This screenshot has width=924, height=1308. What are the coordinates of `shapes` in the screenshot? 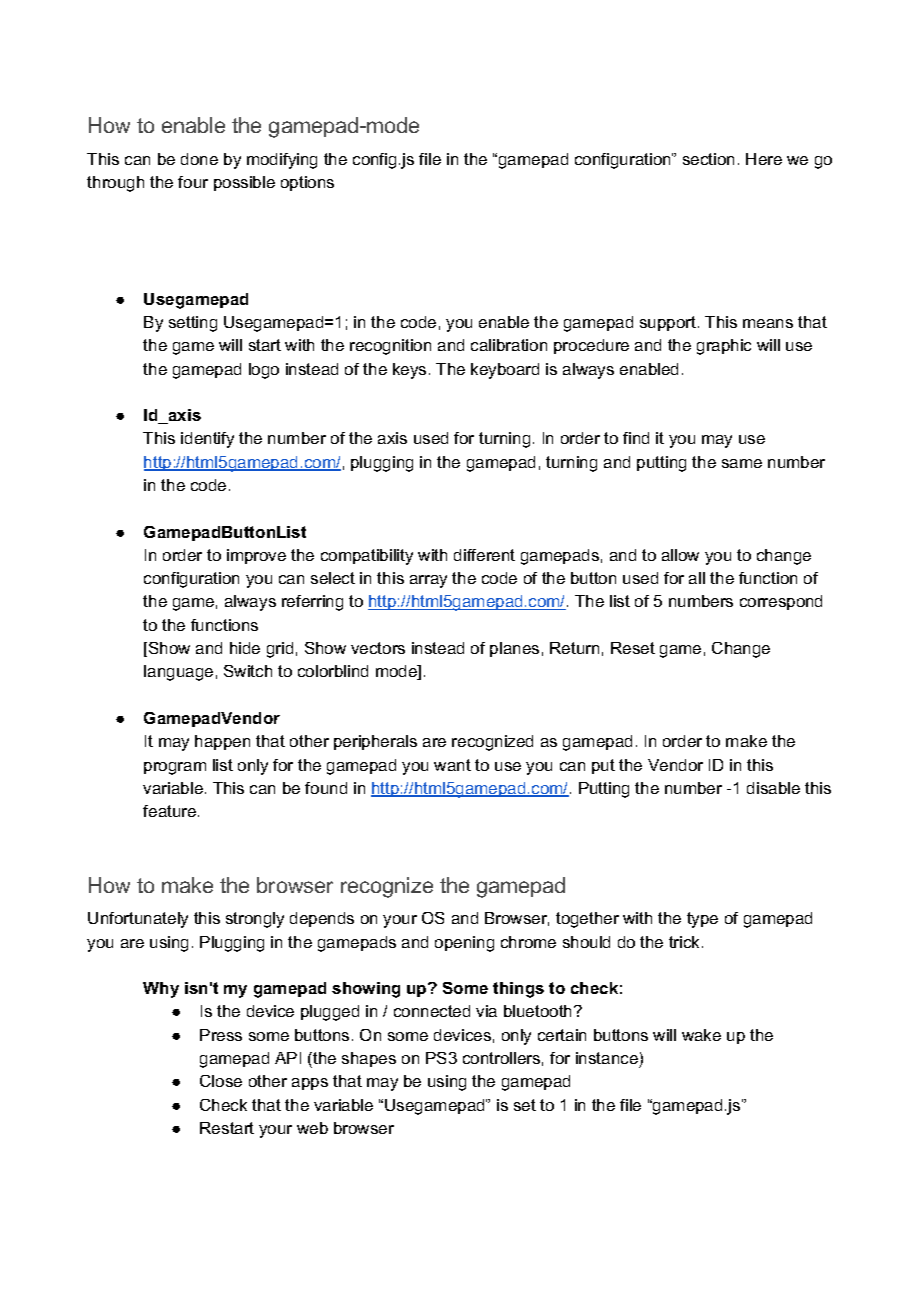 It's located at (369, 1059).
